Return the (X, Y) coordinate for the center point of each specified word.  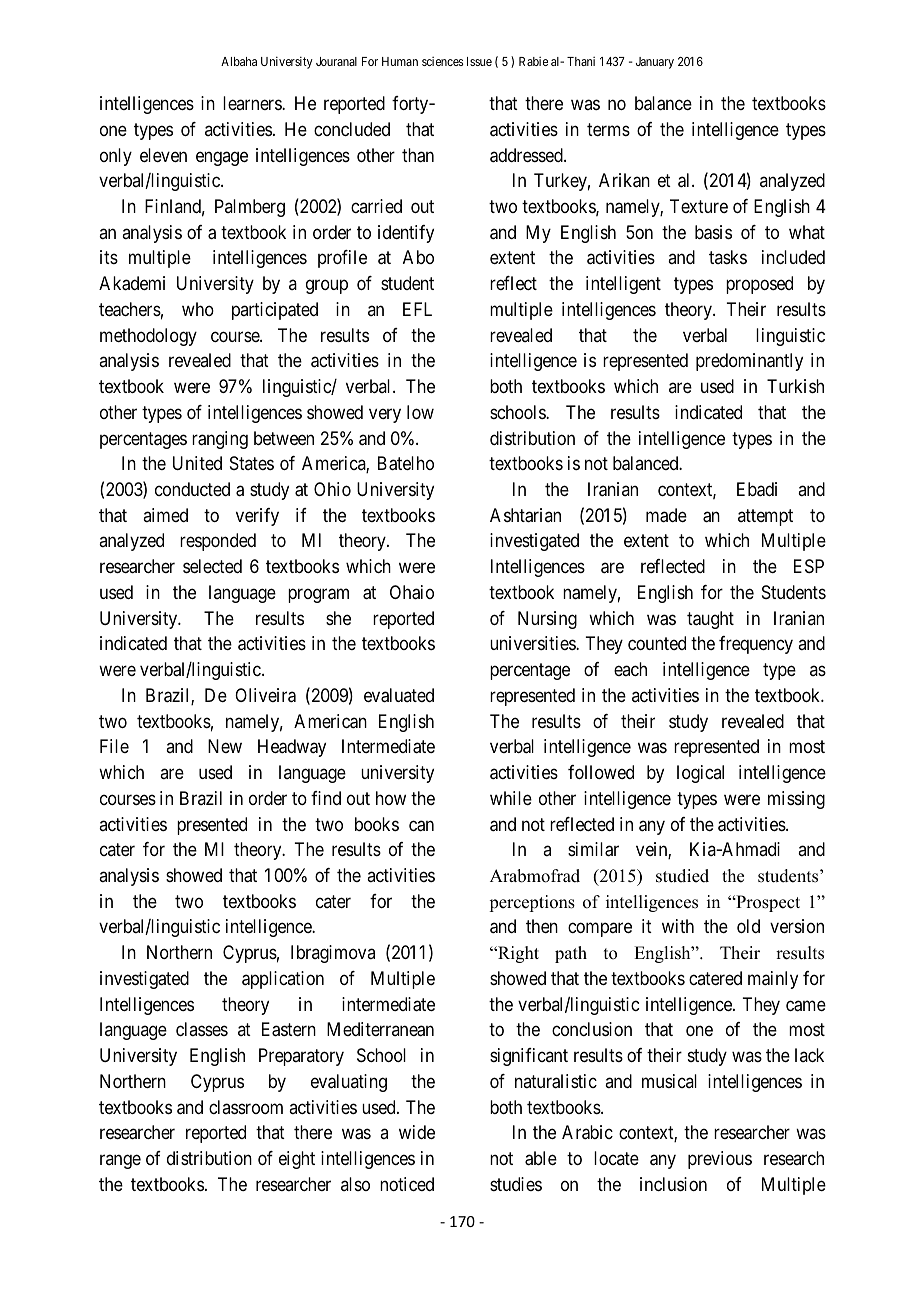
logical (700, 774)
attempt (765, 517)
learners (253, 103)
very (385, 415)
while (511, 798)
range (120, 1162)
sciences (443, 61)
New (225, 746)
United (197, 463)
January (655, 63)
